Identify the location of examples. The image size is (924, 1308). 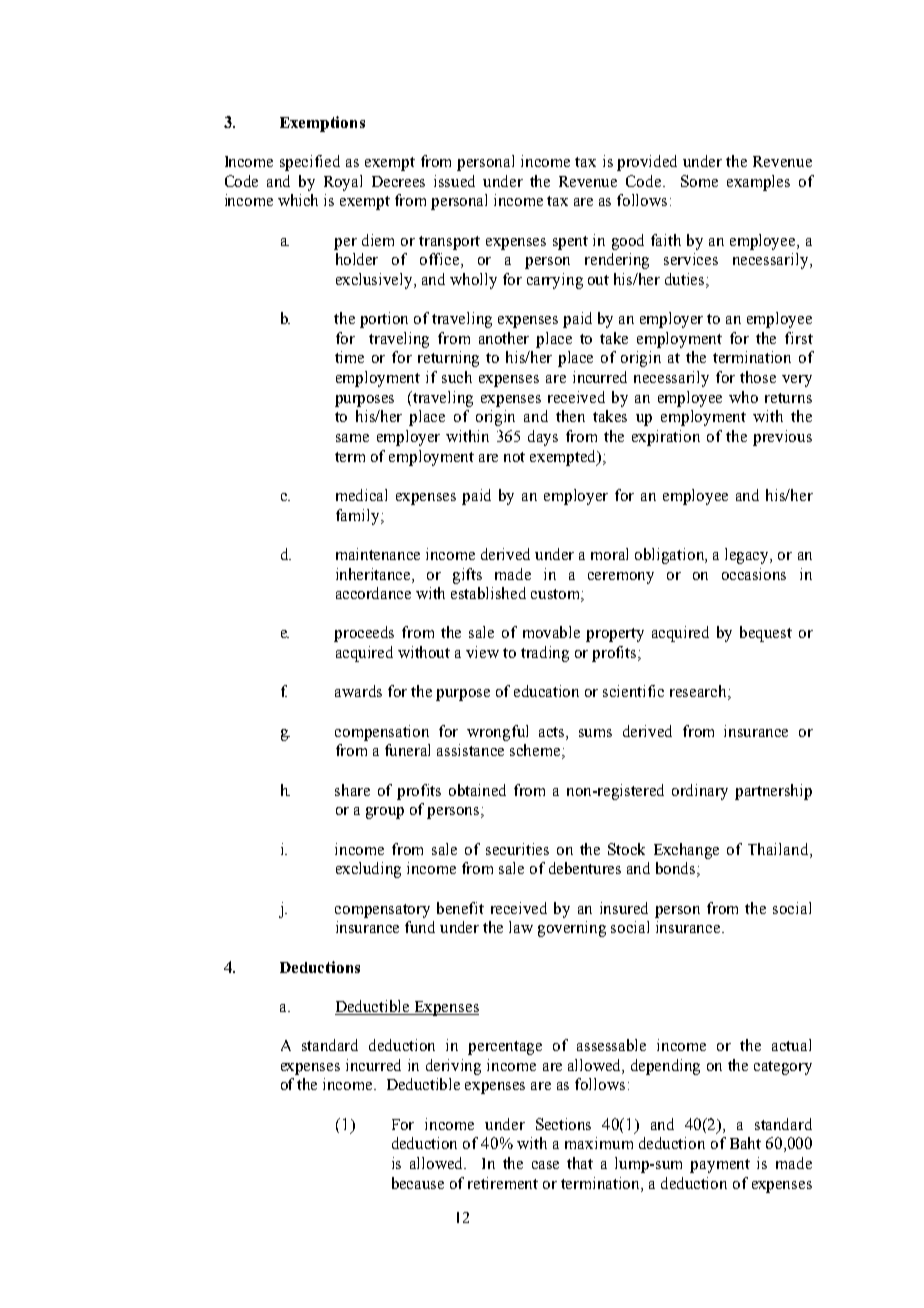
(758, 183).
